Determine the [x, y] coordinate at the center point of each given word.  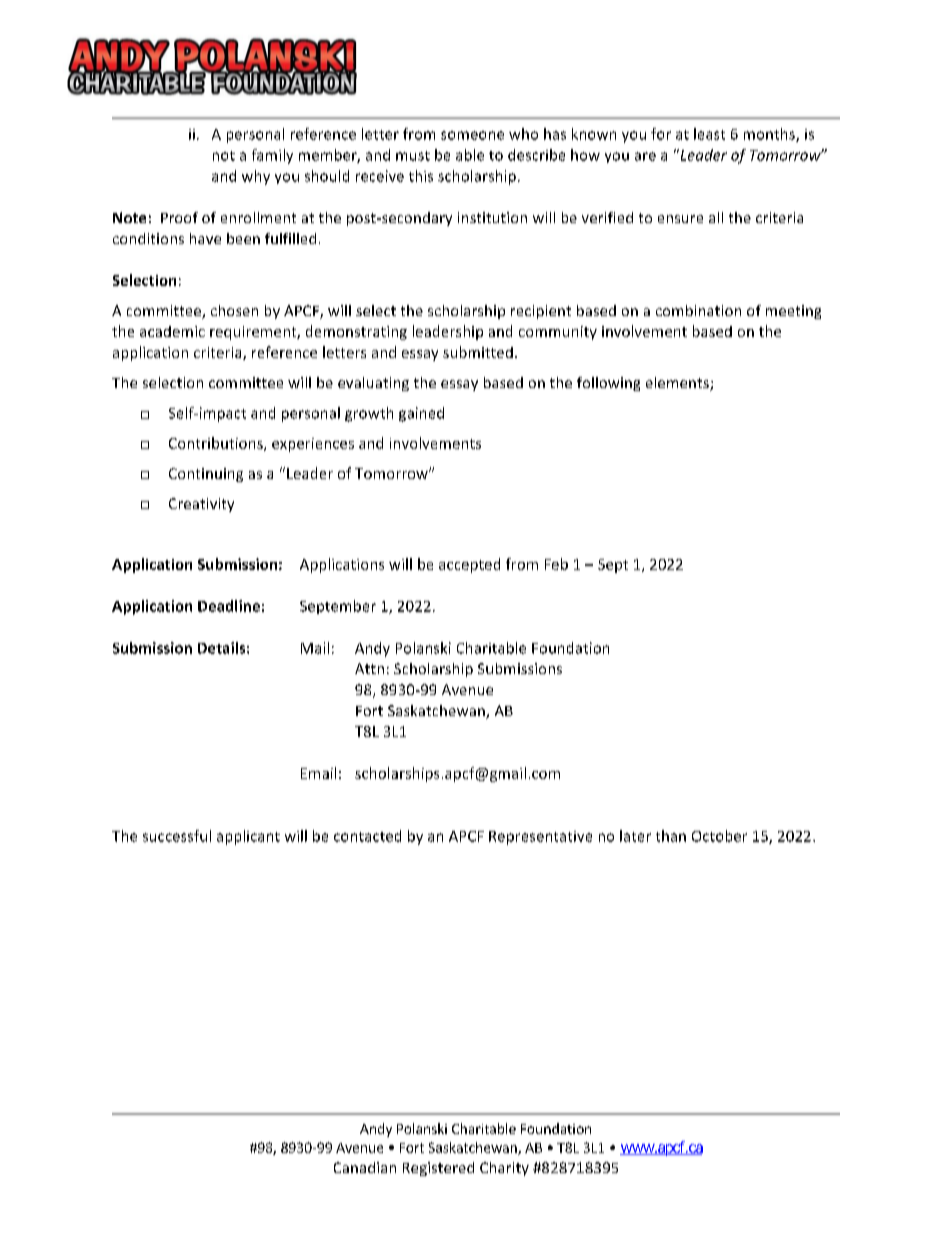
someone [472, 135]
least [709, 134]
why [256, 177]
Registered [438, 1169]
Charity [504, 1169]
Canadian [365, 1167]
